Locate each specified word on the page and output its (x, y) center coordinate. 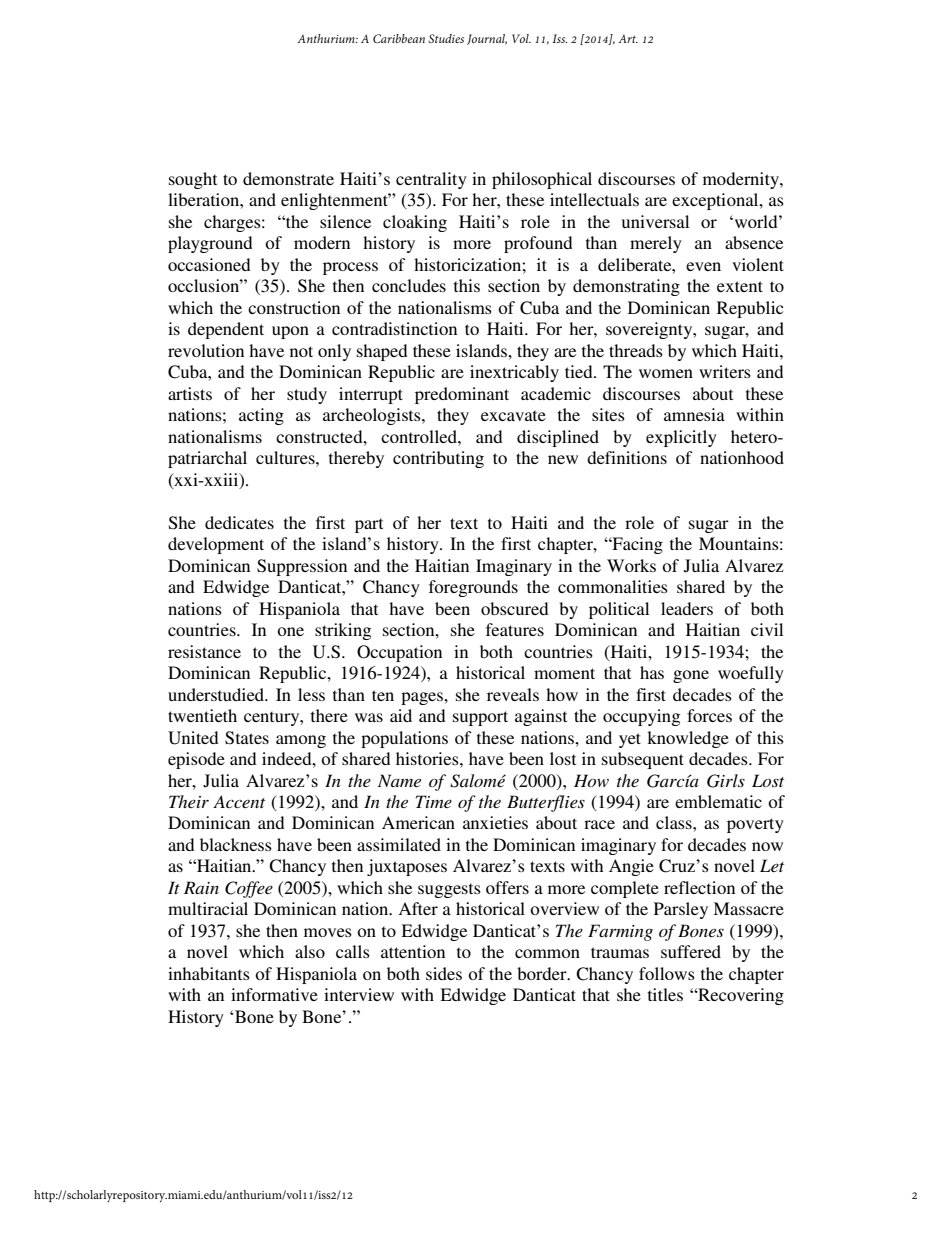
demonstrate (288, 178)
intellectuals (594, 199)
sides (444, 973)
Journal (487, 39)
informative (274, 994)
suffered (691, 951)
